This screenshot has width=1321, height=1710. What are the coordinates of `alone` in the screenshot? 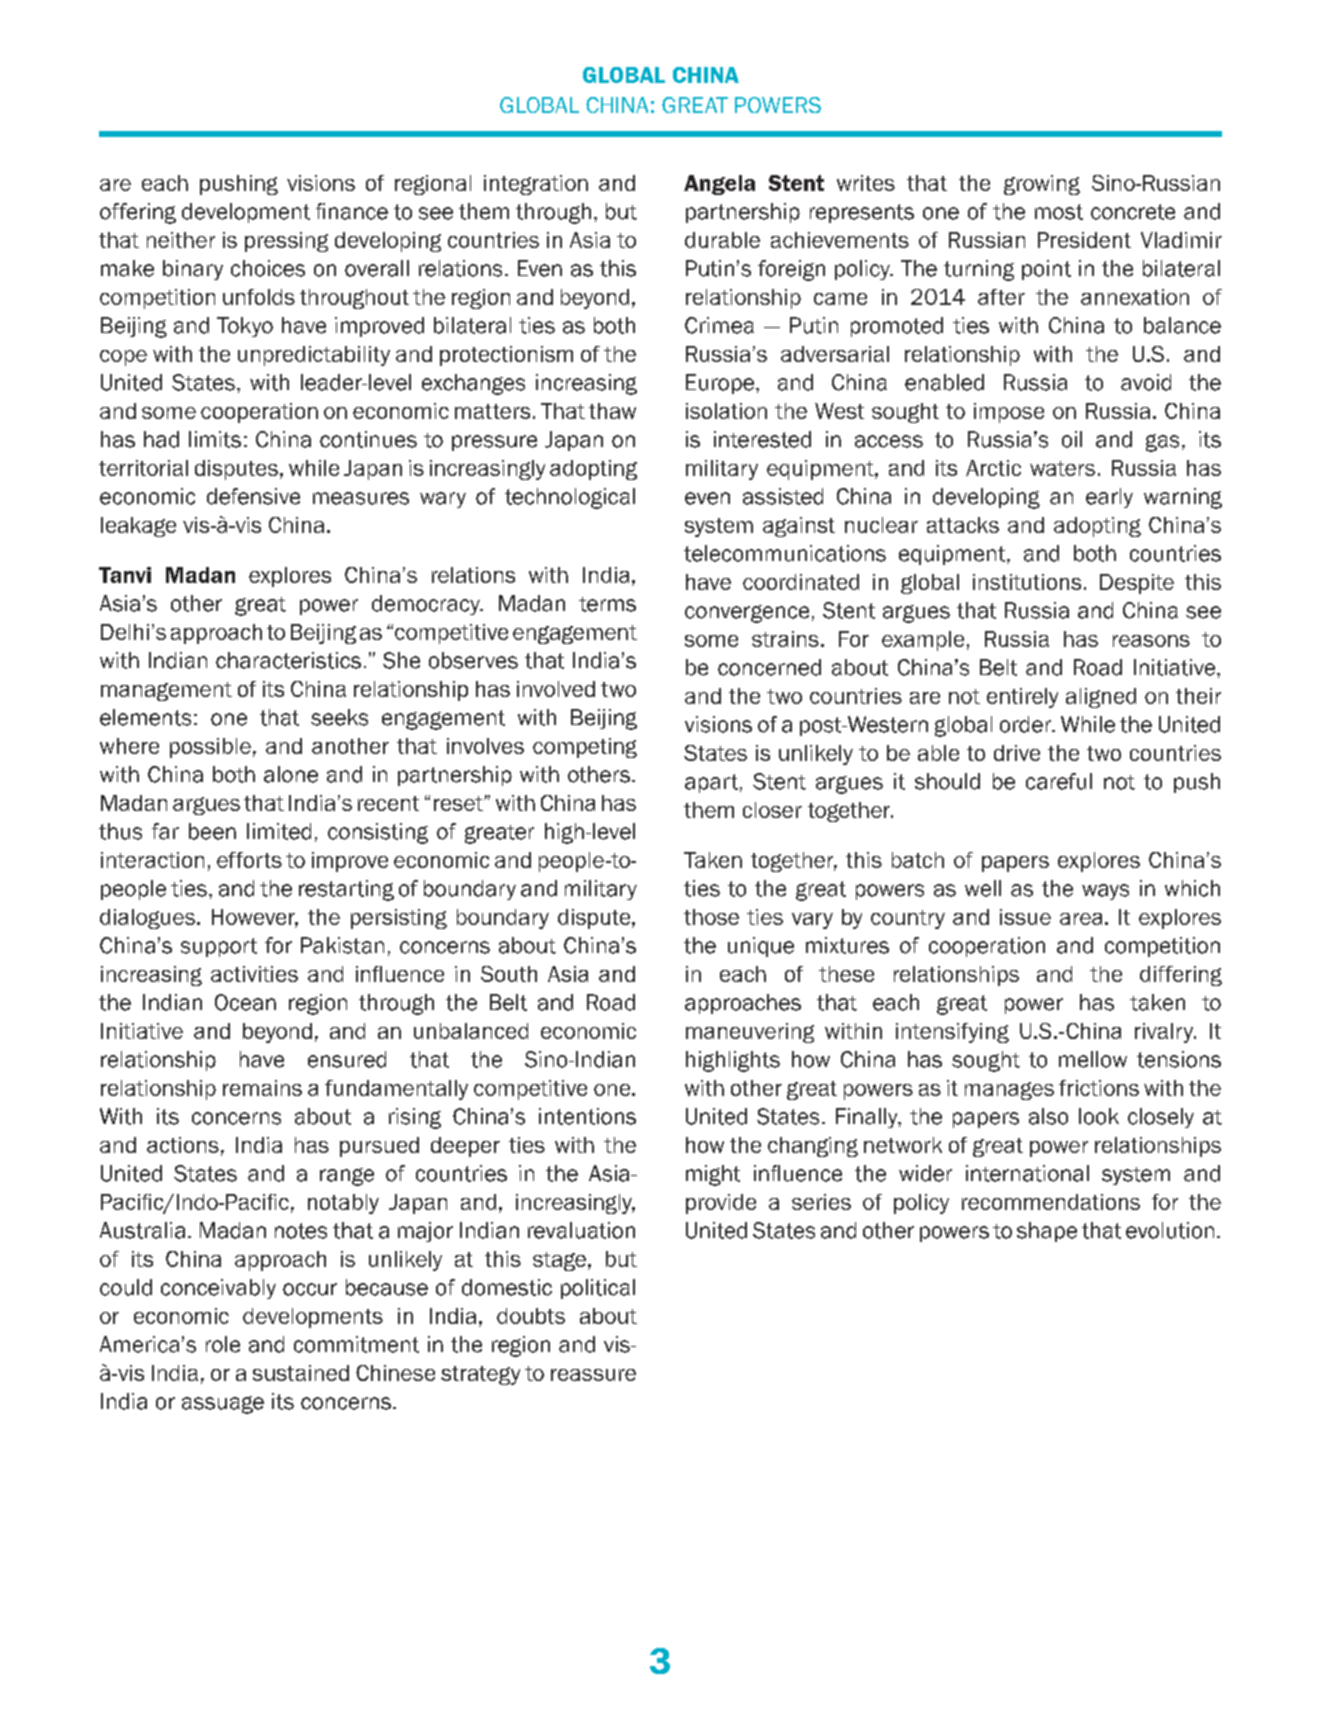 It's located at (291, 774).
